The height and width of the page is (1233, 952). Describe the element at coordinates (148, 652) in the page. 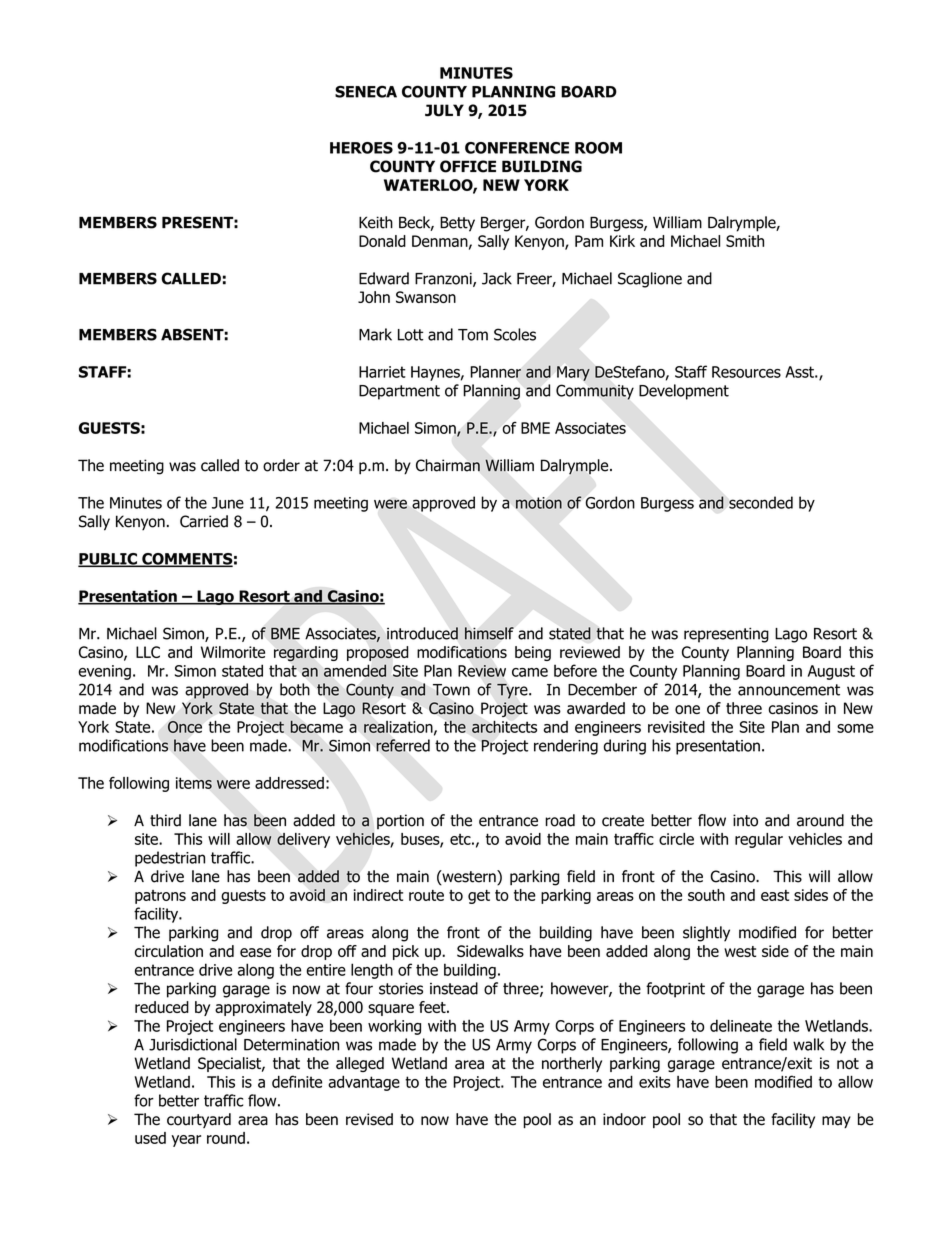

I see `LLC` at that location.
